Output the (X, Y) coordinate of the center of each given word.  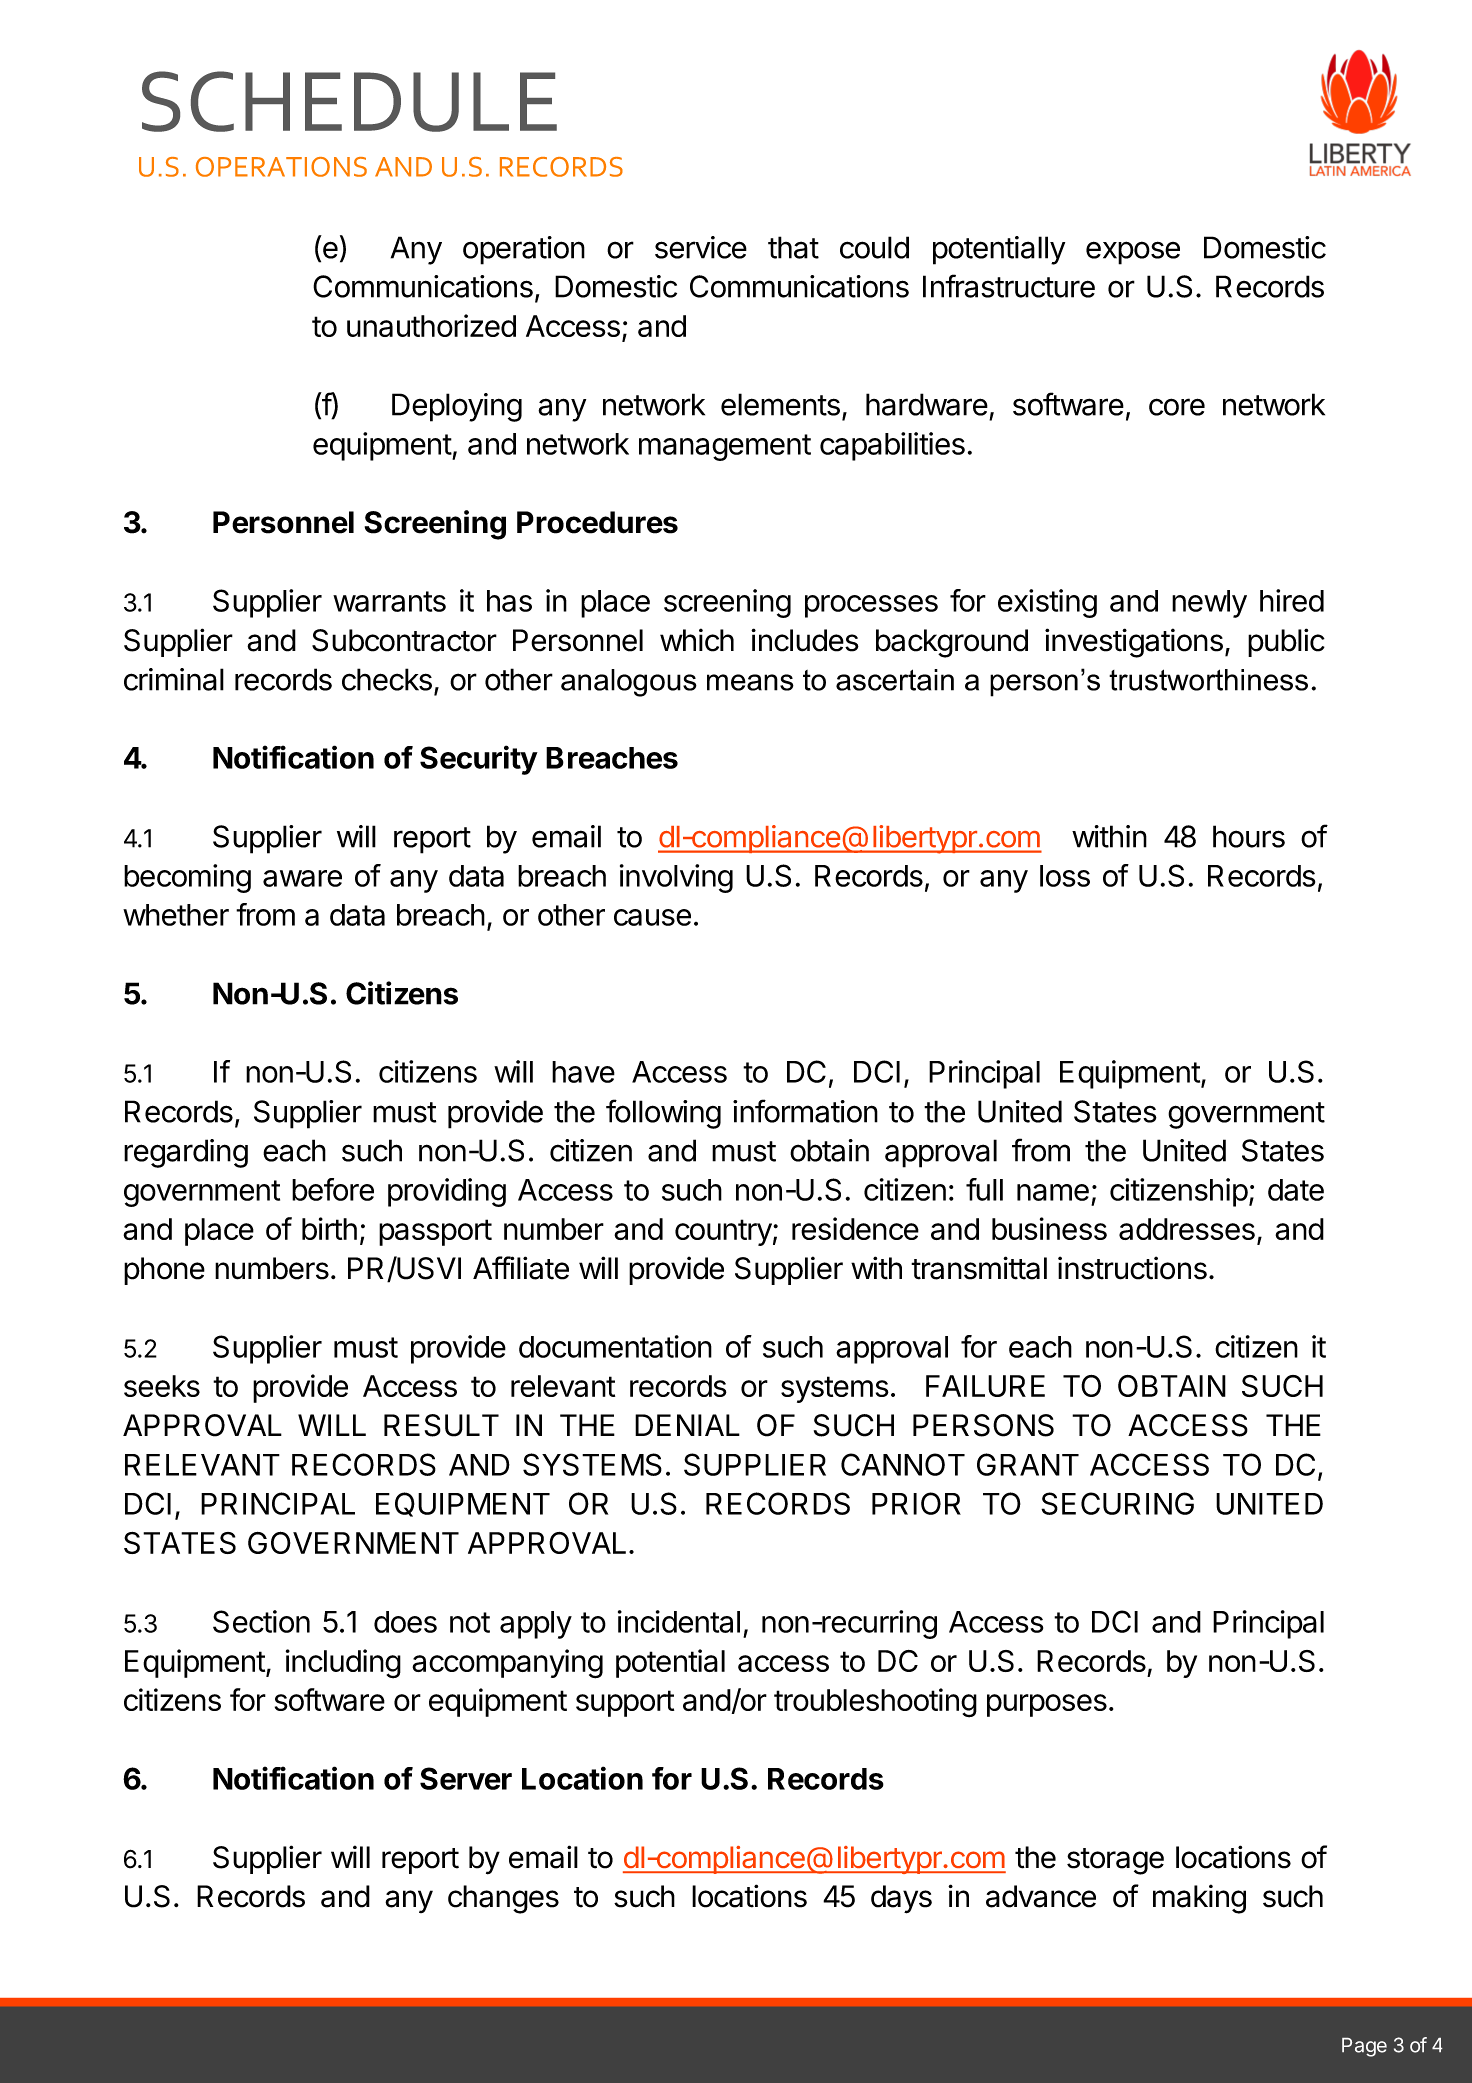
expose (1133, 253)
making (1199, 1899)
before (333, 1189)
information (805, 1111)
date (1296, 1190)
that (793, 247)
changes (503, 1899)
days (901, 1899)
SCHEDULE (349, 101)
